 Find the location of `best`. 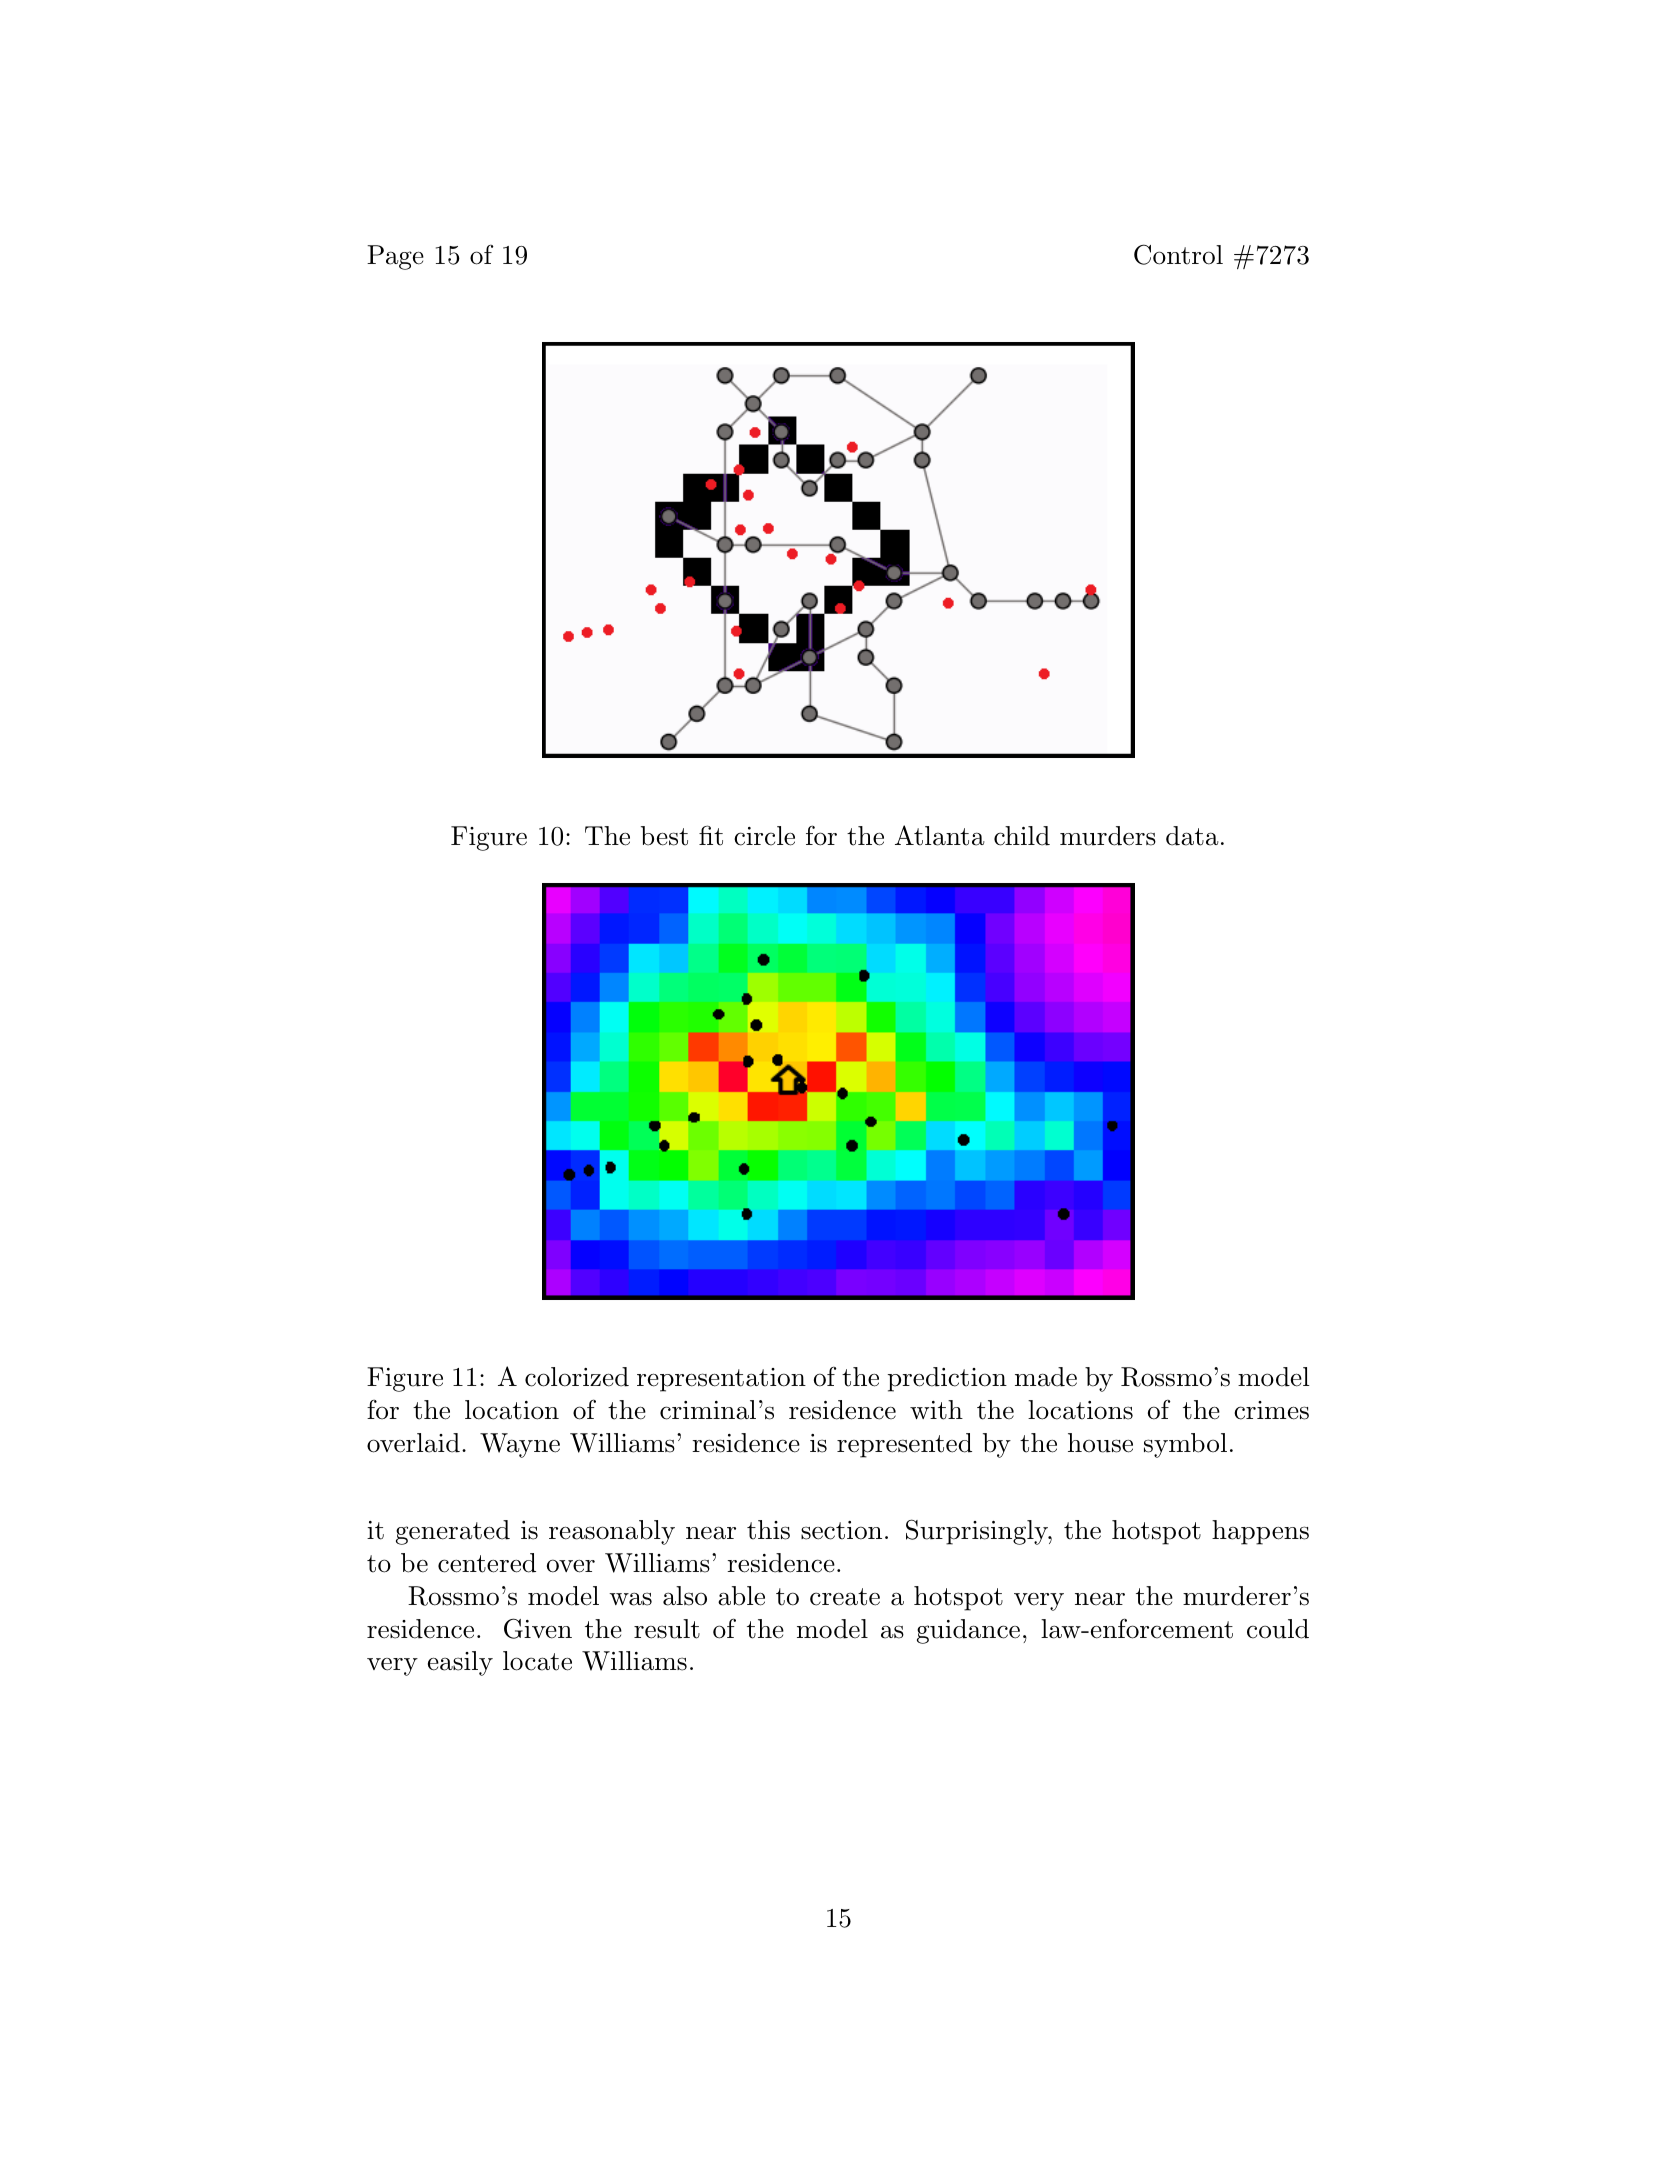

best is located at coordinates (664, 836).
